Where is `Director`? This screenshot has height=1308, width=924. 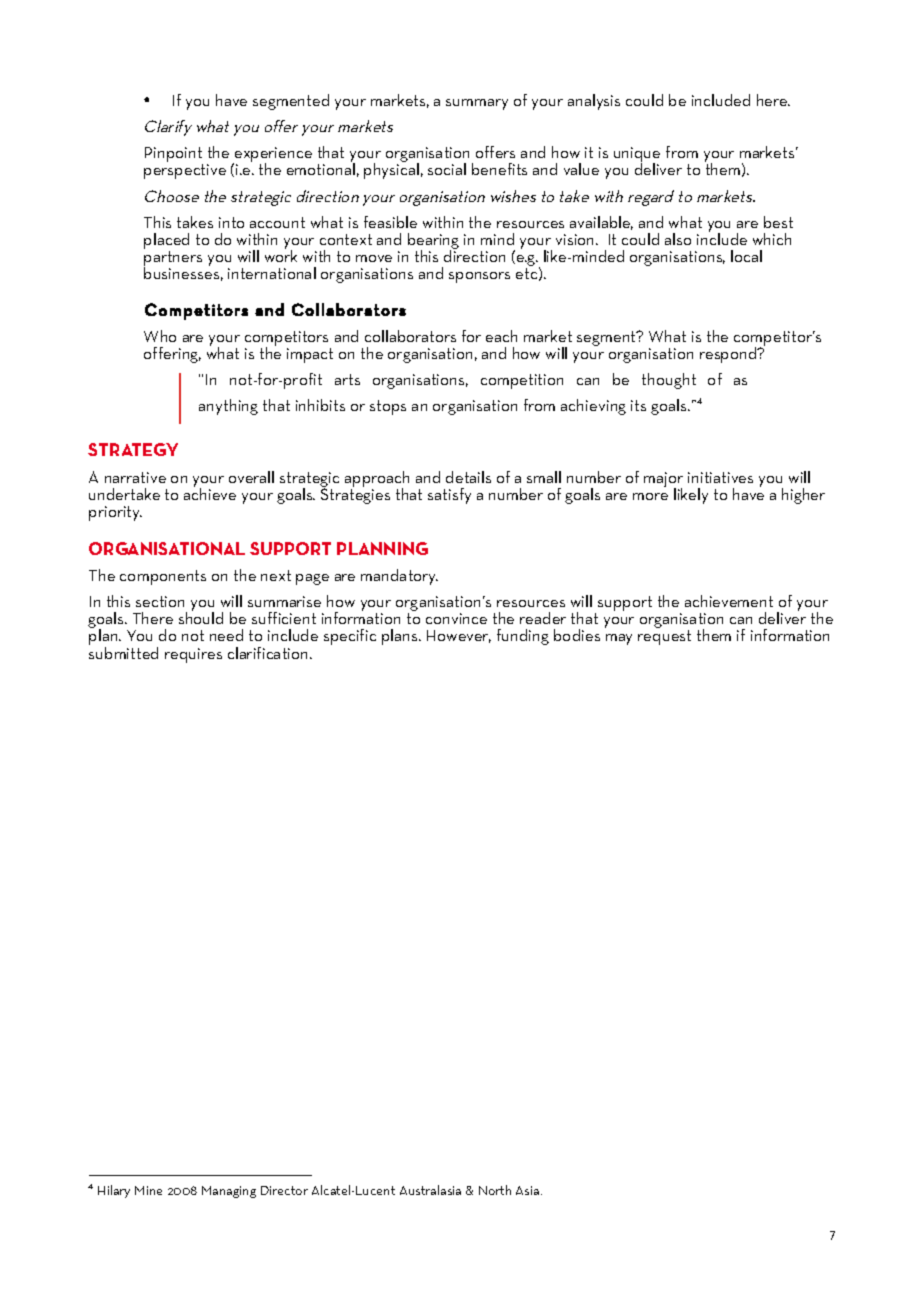
Director is located at coordinates (284, 1190).
